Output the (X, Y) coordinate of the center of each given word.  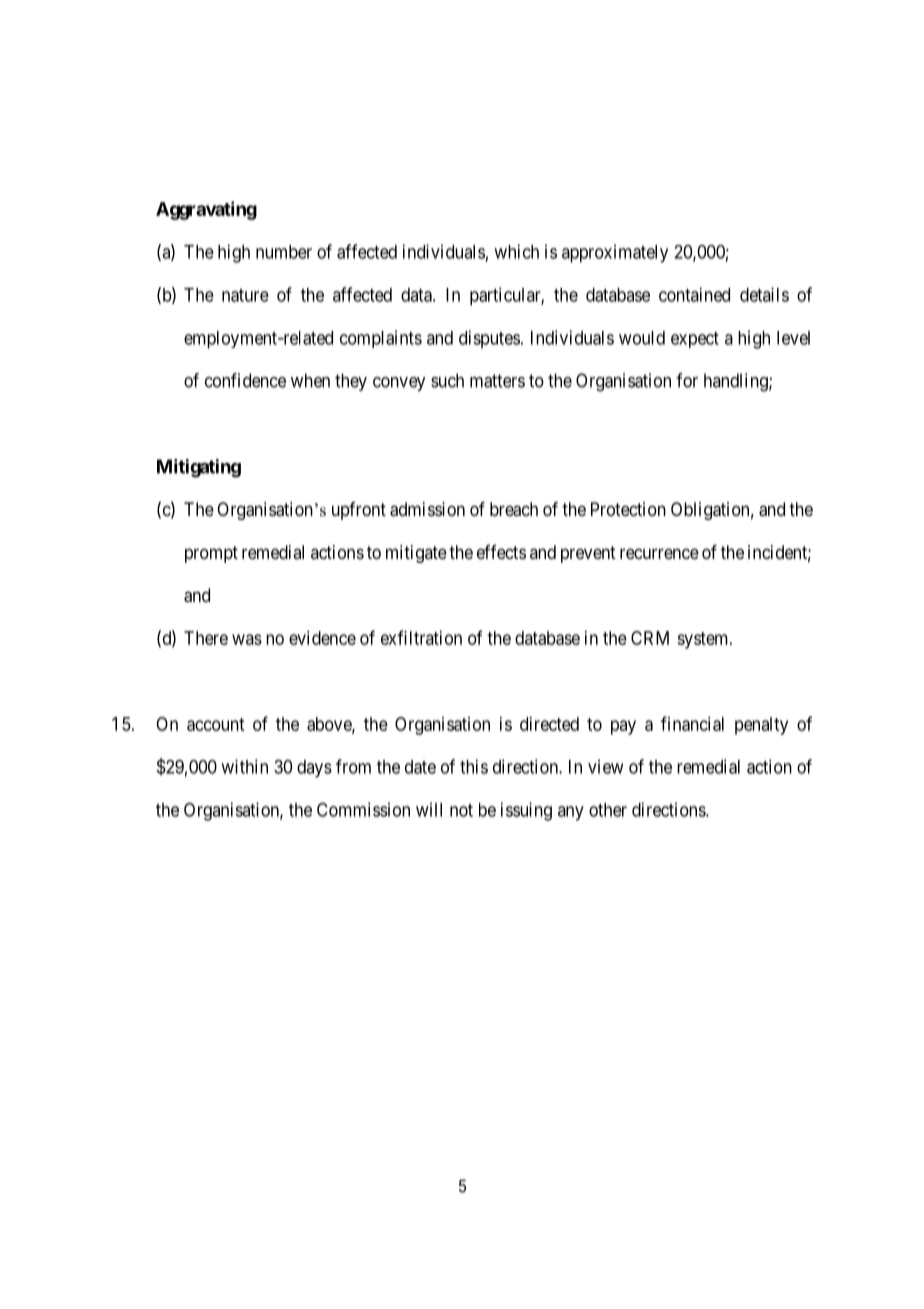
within (244, 766)
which (516, 251)
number (284, 252)
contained (694, 294)
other (608, 810)
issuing (526, 811)
